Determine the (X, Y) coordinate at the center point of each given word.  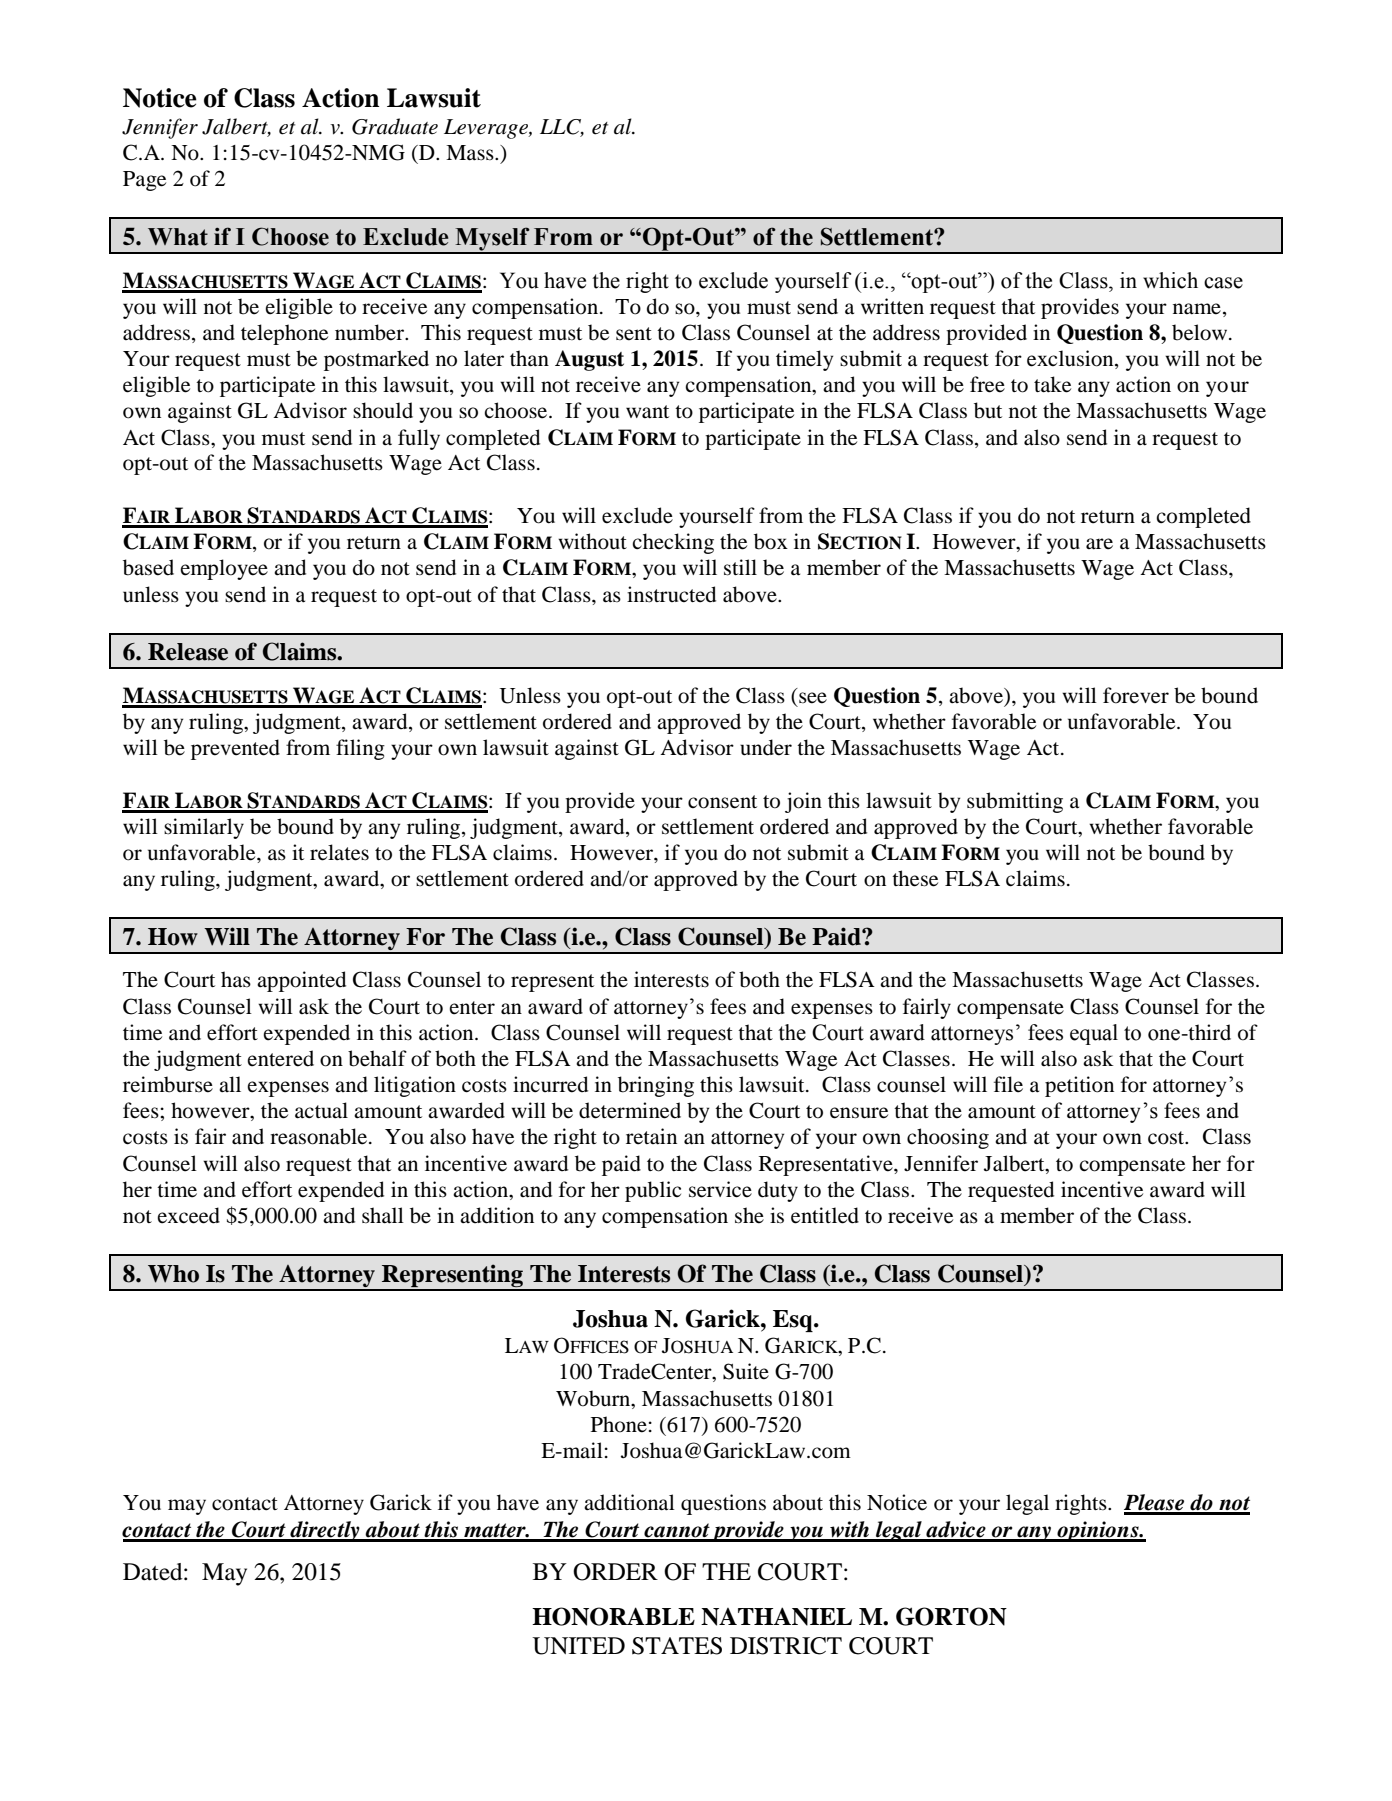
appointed (301, 981)
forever (1136, 695)
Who (173, 1274)
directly (325, 1531)
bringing (656, 1086)
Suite (746, 1371)
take (1052, 384)
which (1170, 280)
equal (1094, 1034)
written (892, 306)
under (766, 747)
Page (144, 181)
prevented (235, 749)
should (383, 410)
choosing (948, 1138)
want (647, 412)
